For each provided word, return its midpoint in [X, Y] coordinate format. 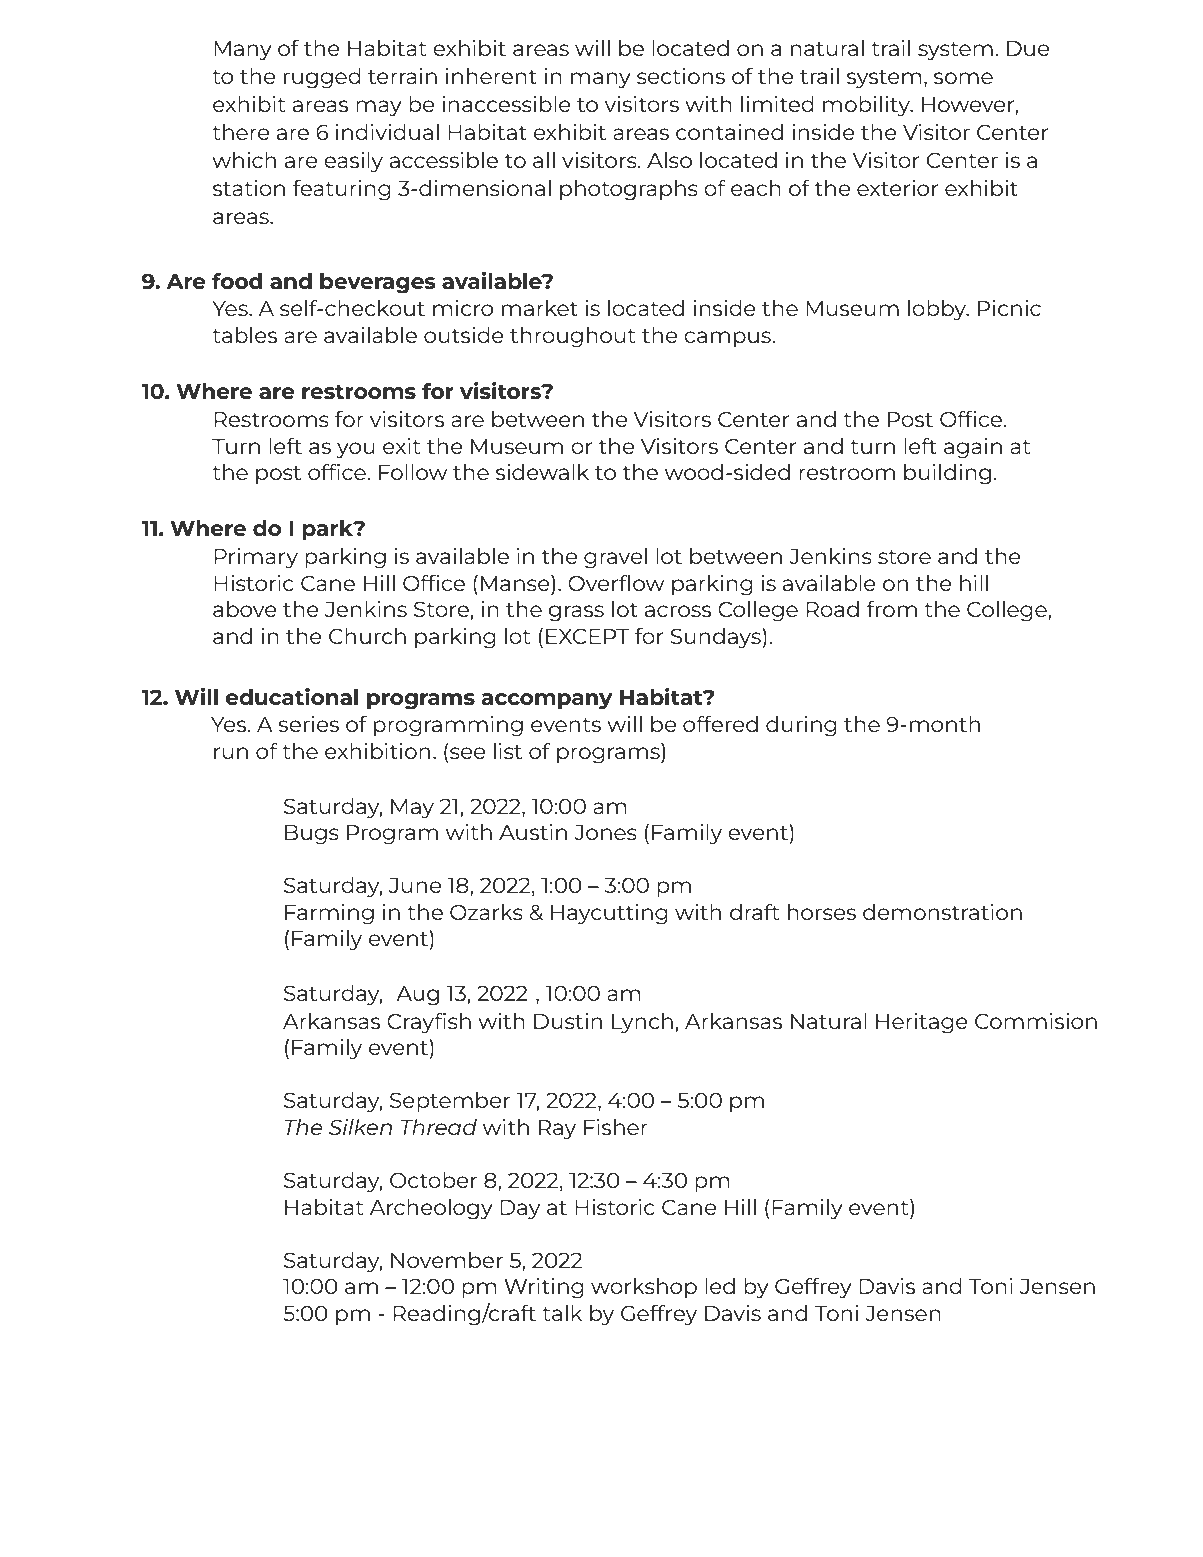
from [892, 609]
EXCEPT [587, 636]
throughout [572, 337]
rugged [322, 78]
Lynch [642, 1023]
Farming [329, 914]
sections [681, 76]
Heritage [922, 1023]
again [973, 448]
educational [292, 696]
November [447, 1260]
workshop [644, 1288]
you [355, 450]
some [963, 78]
